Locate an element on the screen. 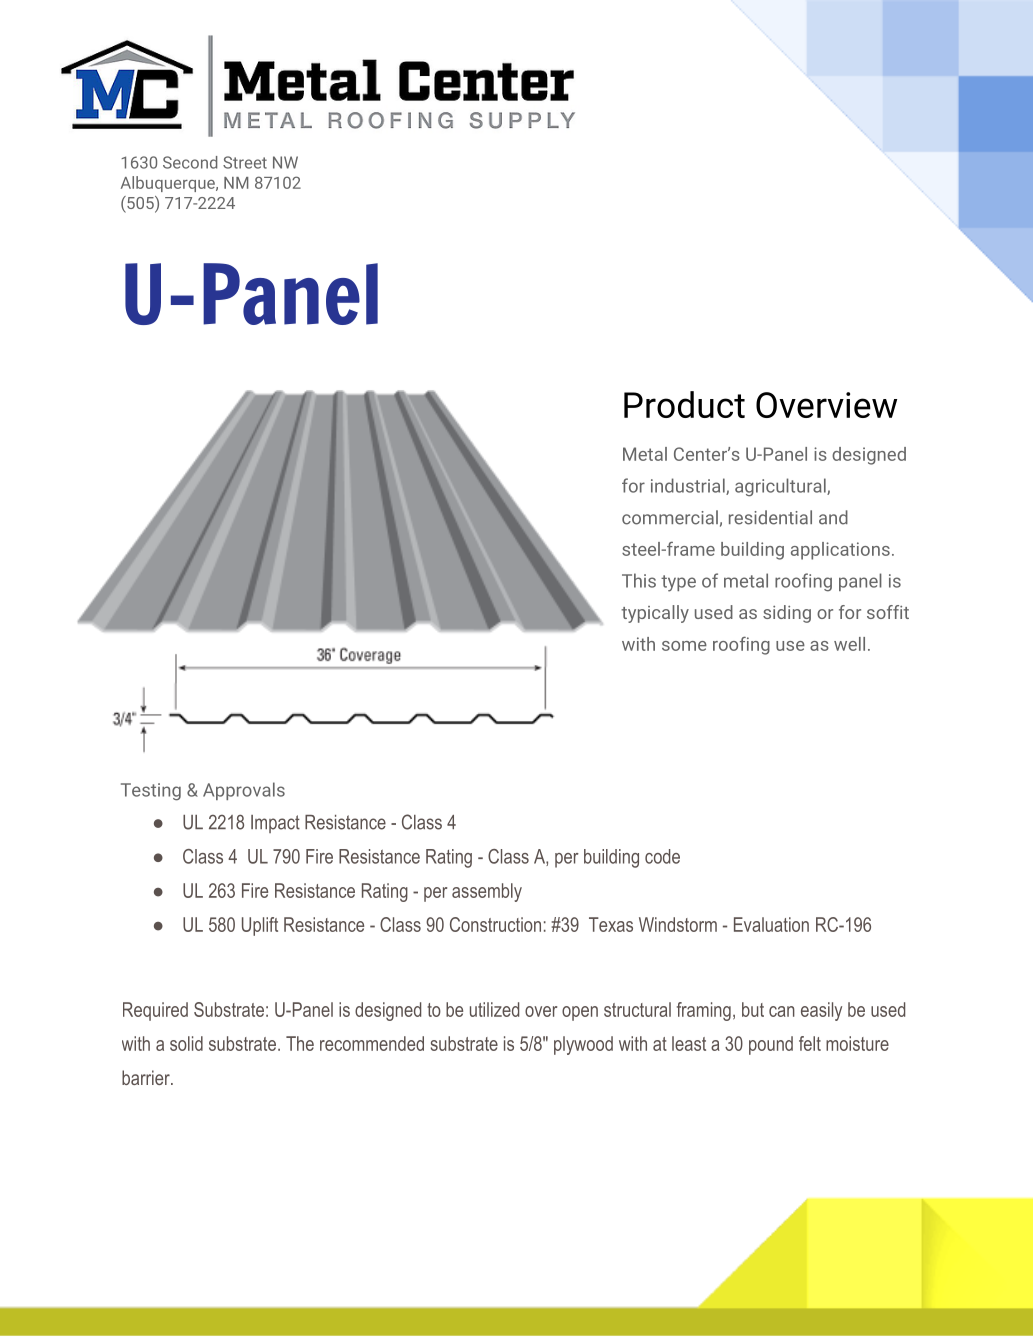 Image resolution: width=1033 pixels, height=1337 pixels. some is located at coordinates (684, 646).
